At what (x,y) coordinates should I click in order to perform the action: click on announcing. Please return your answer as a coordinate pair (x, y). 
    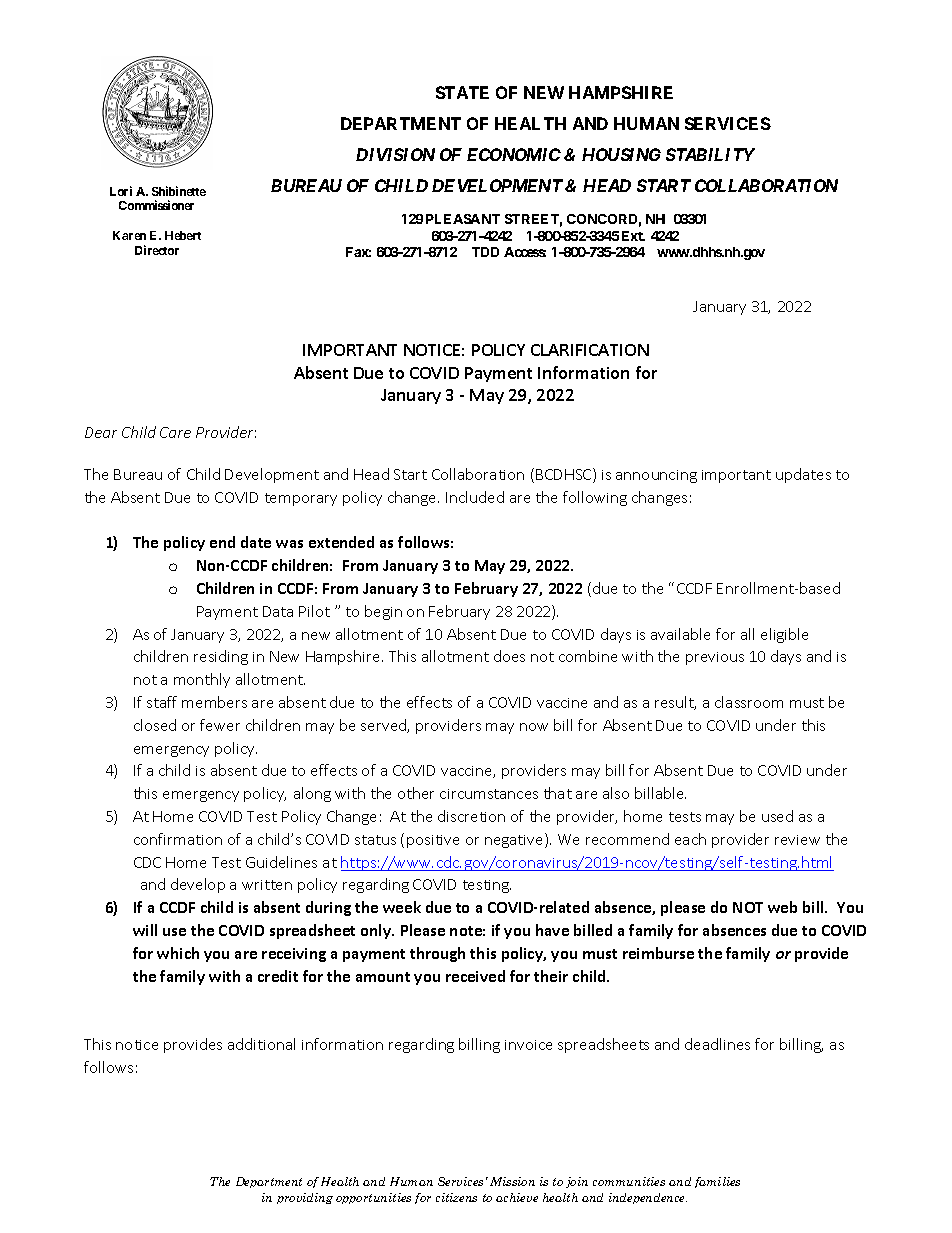
    Looking at the image, I should click on (656, 476).
